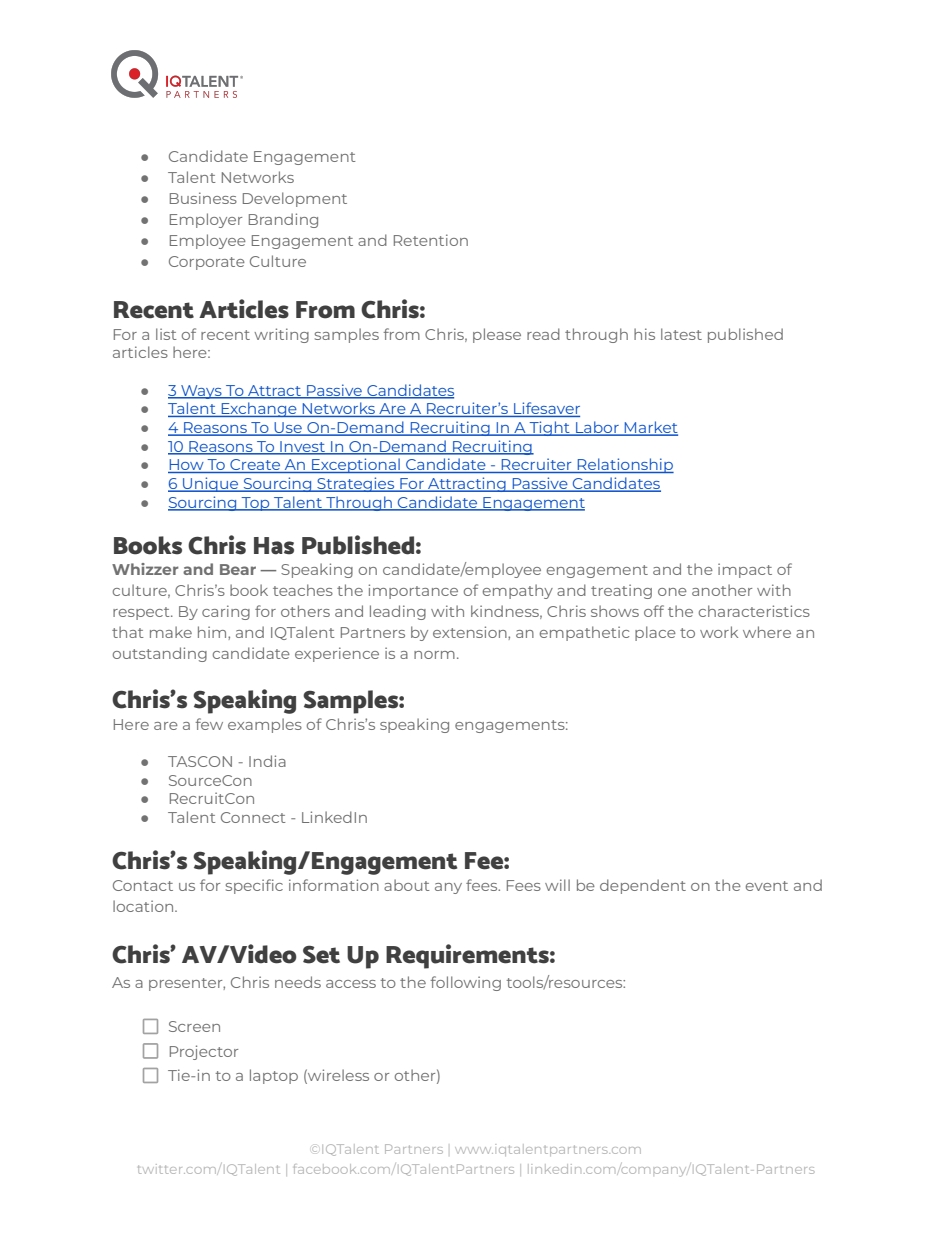 This page has height=1233, width=952. Describe the element at coordinates (431, 240) in the page. I see `Retention` at that location.
